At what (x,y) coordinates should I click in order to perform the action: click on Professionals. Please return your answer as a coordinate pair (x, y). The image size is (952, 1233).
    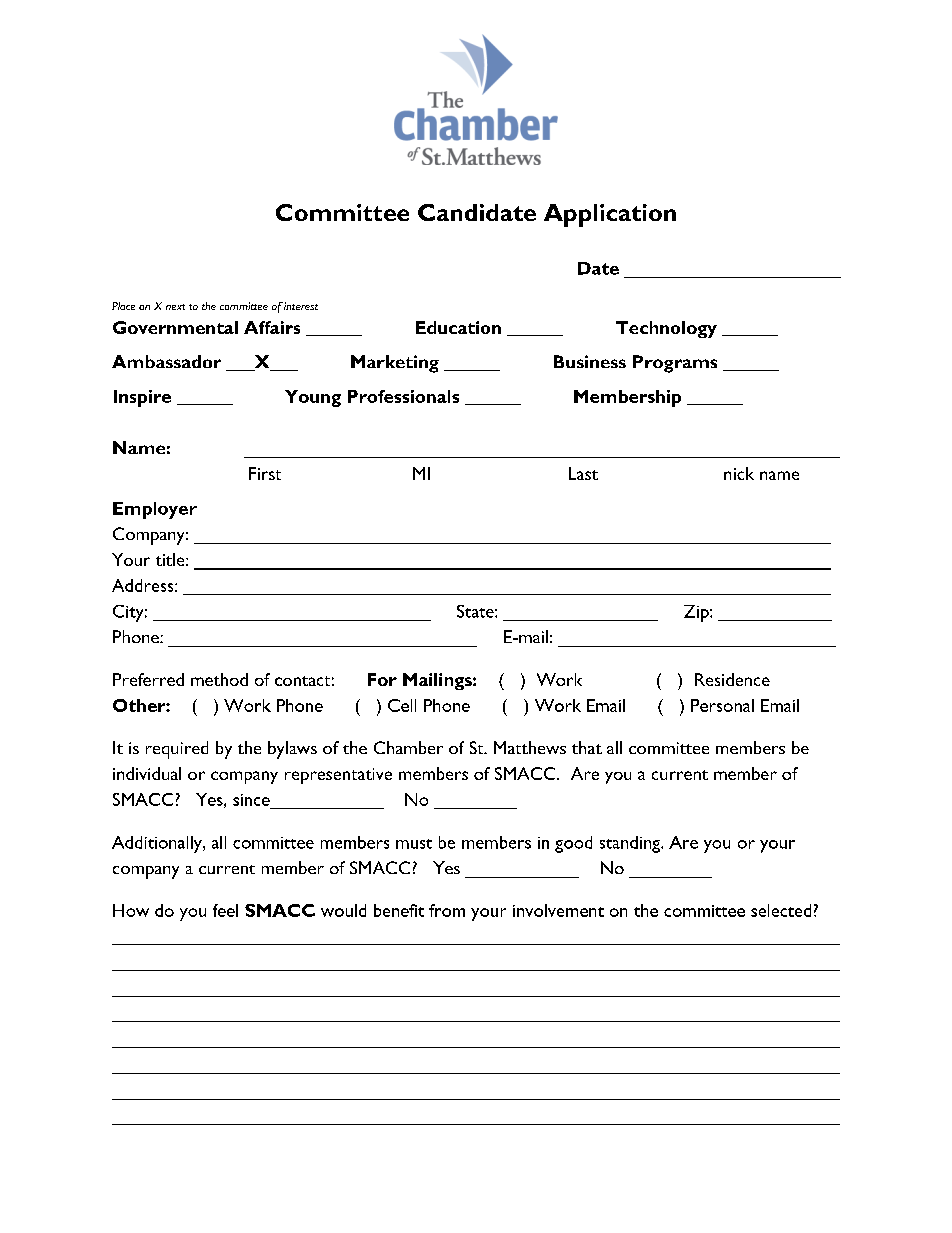
    Looking at the image, I should click on (403, 396).
